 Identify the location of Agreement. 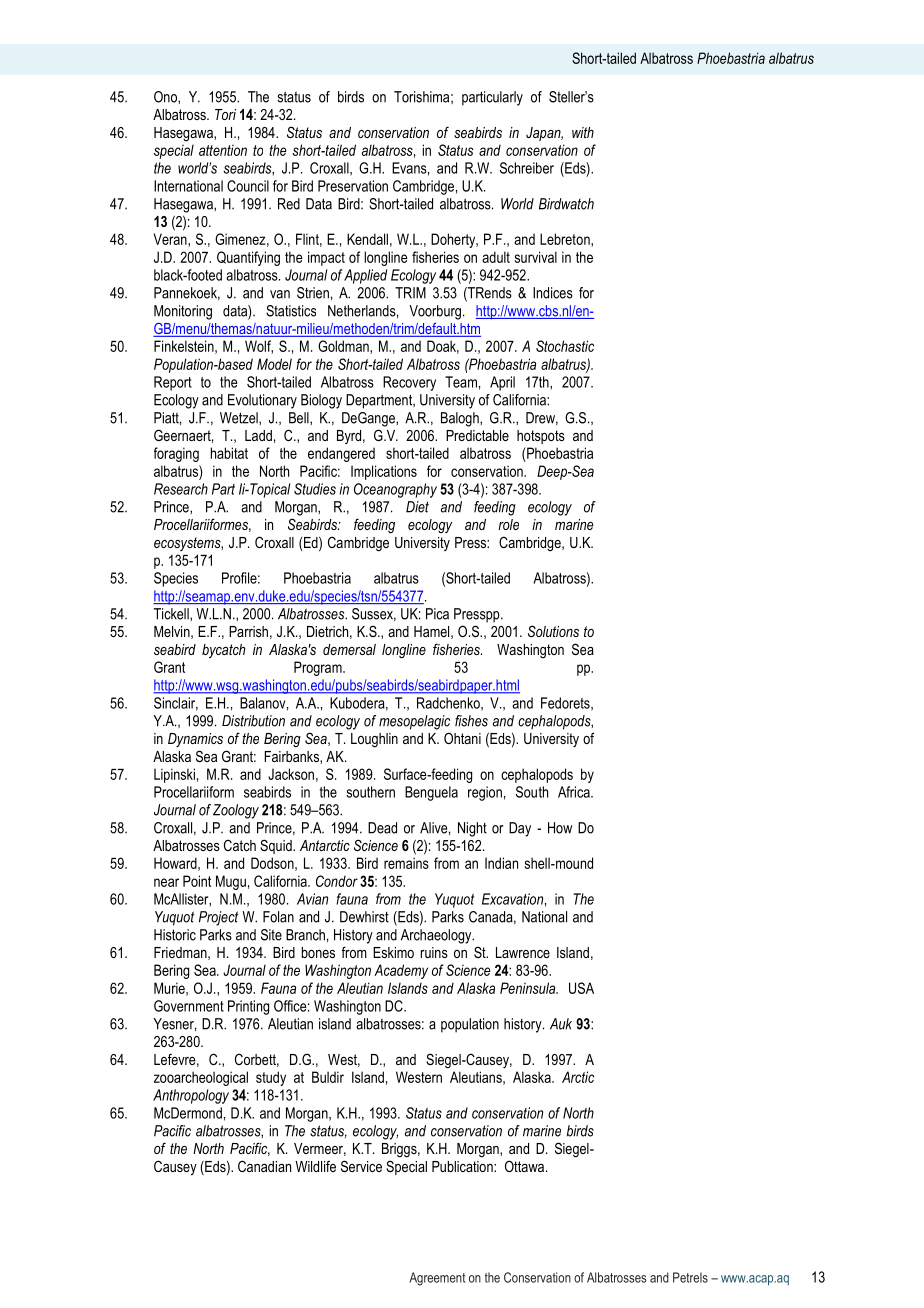
(437, 1279).
